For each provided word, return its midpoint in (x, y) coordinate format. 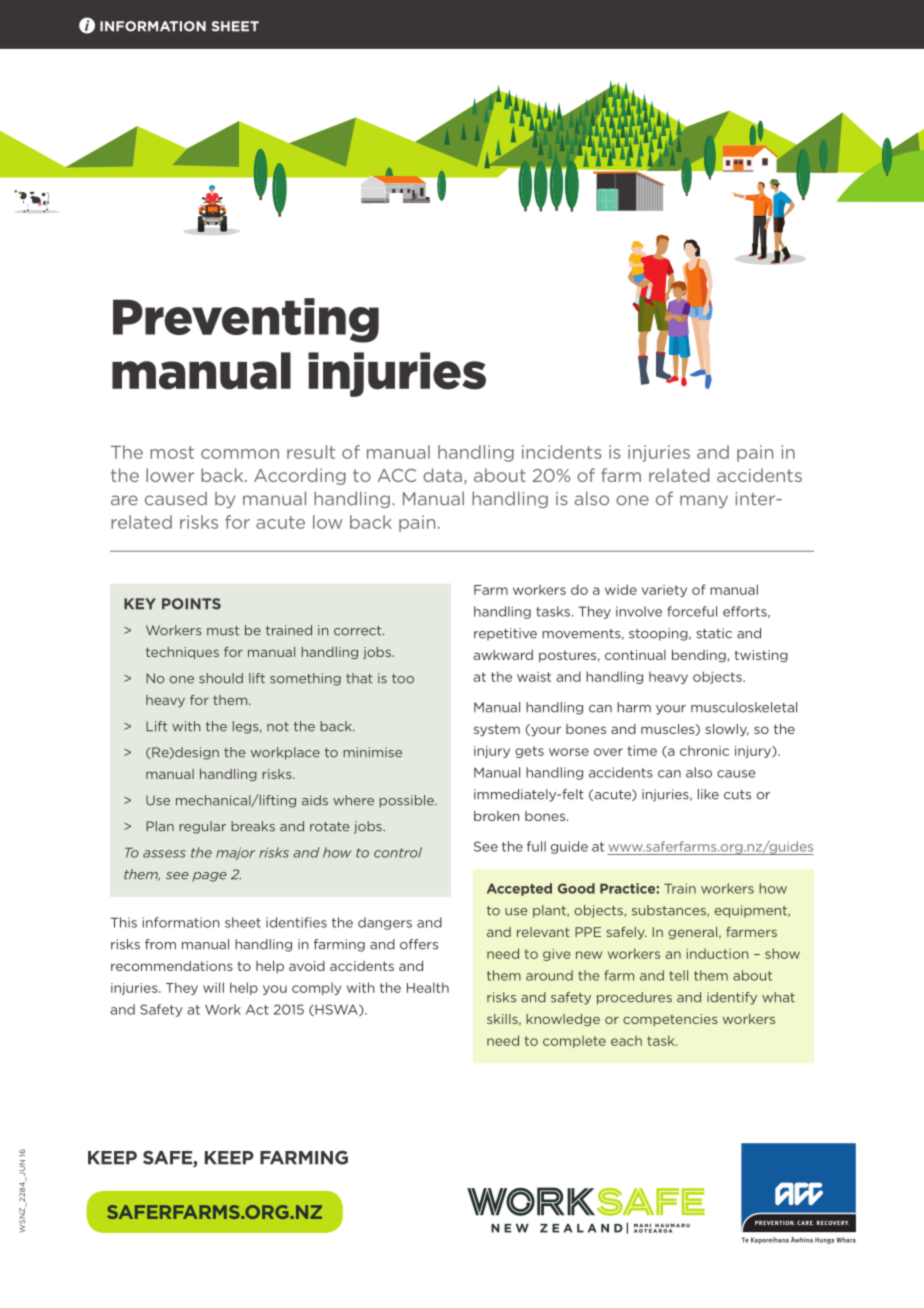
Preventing (246, 320)
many (704, 501)
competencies (670, 1020)
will (213, 987)
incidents (562, 452)
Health (428, 987)
